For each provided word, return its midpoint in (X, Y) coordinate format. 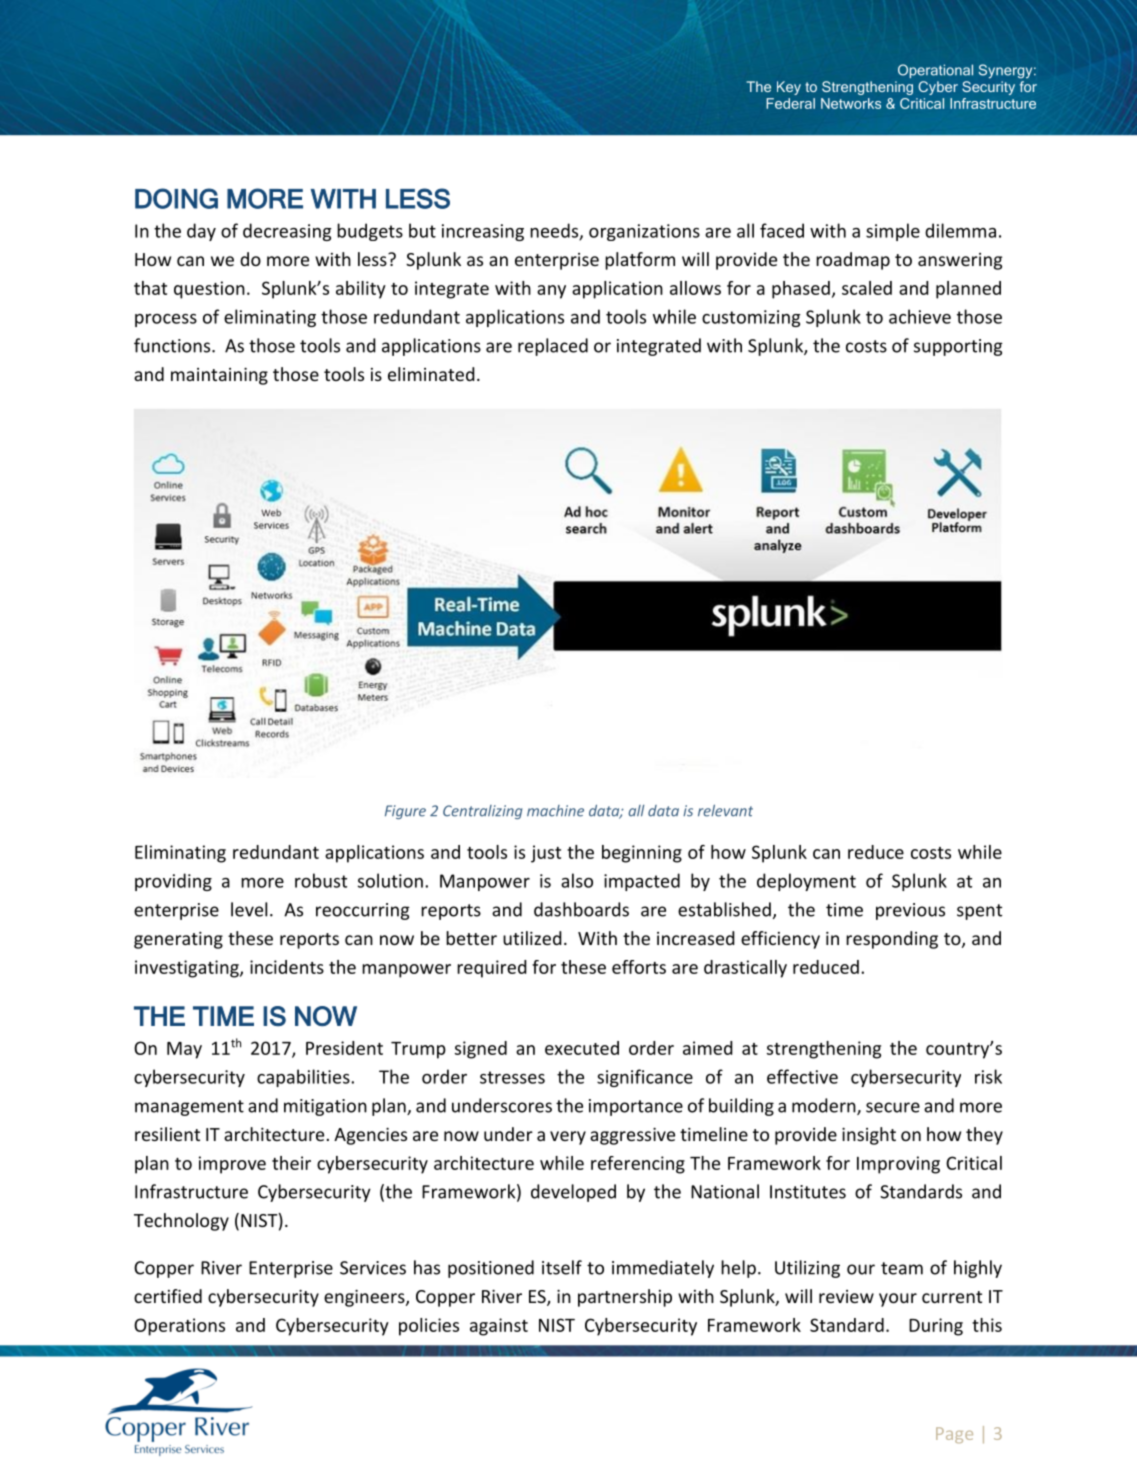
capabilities (304, 1078)
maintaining (219, 376)
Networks (851, 103)
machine (555, 811)
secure (893, 1107)
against (499, 1327)
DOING (176, 198)
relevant (725, 811)
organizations (644, 232)
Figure (405, 812)
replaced (553, 347)
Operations (179, 1327)
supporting (958, 347)
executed (582, 1048)
